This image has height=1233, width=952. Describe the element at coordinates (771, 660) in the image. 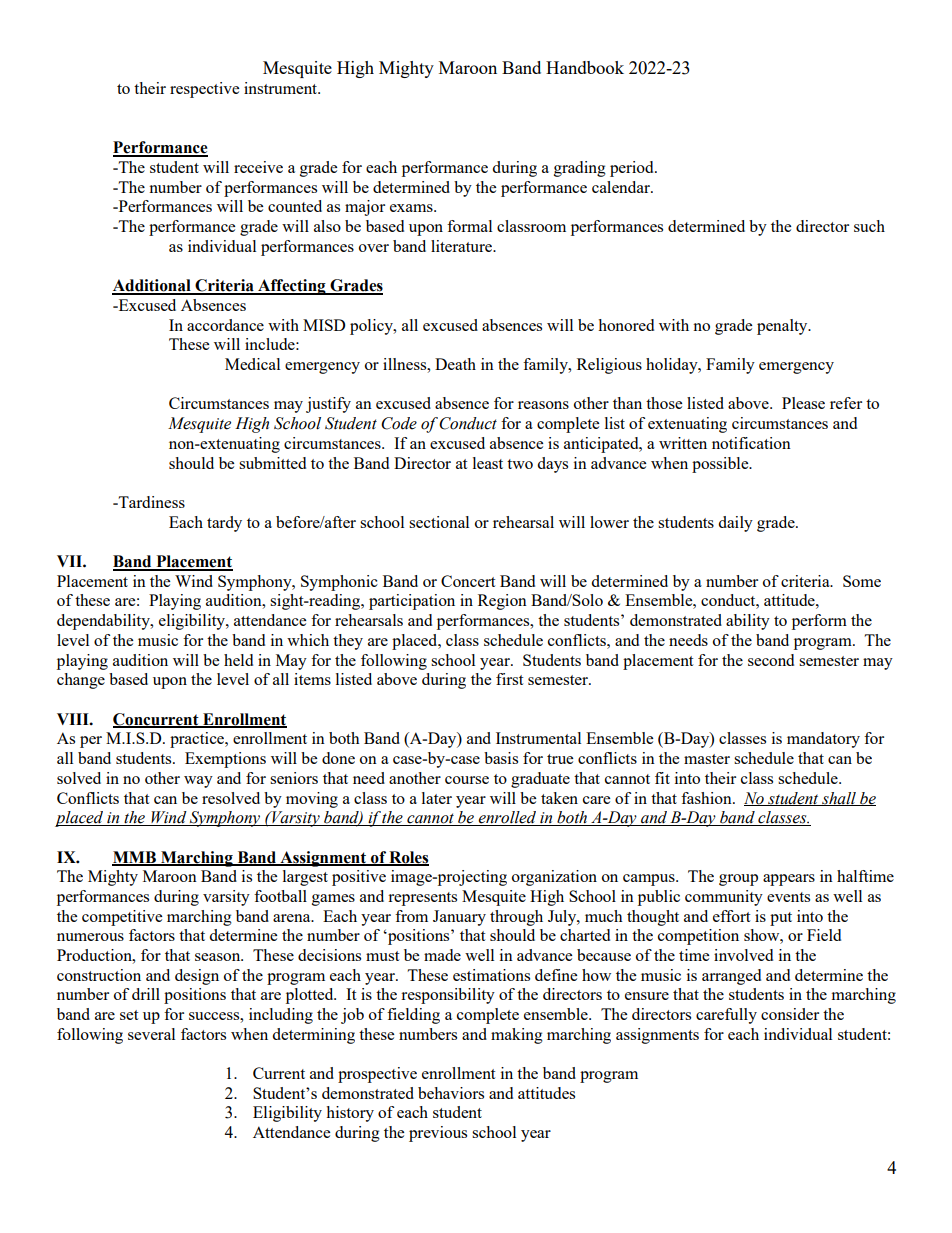

I see `second` at that location.
